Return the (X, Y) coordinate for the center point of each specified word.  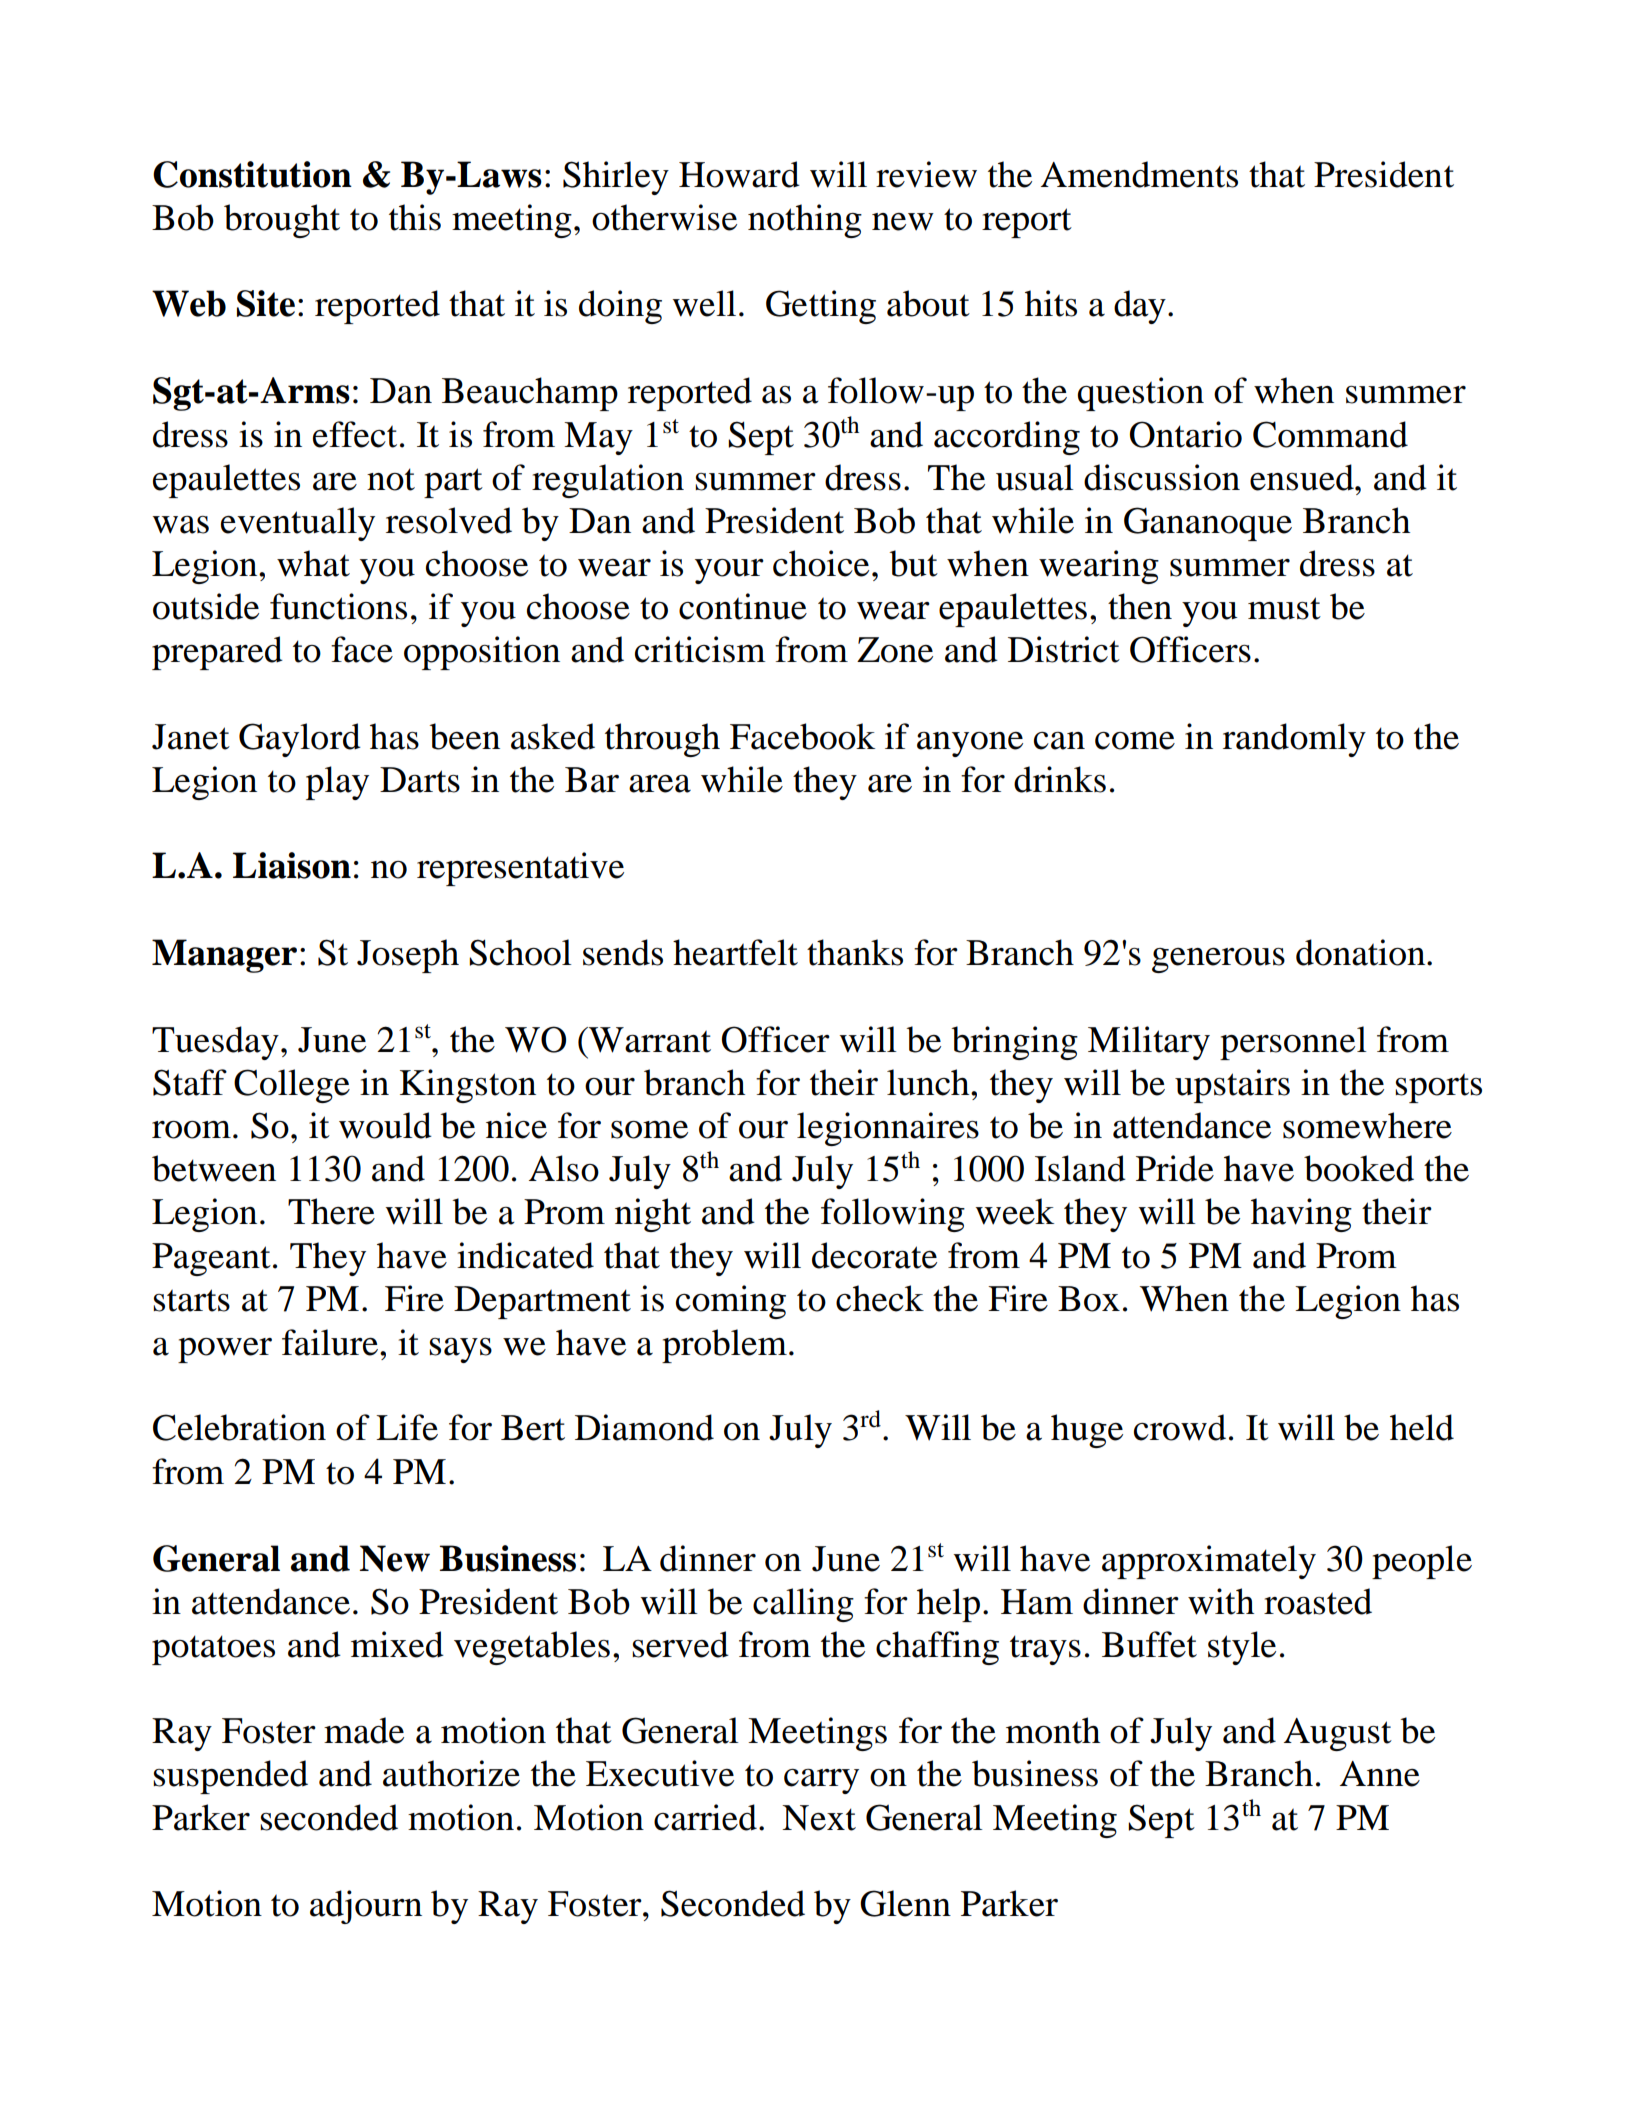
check (880, 1298)
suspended (230, 1777)
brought (282, 221)
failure (330, 1342)
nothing (805, 221)
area (660, 784)
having (1301, 1215)
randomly (1294, 740)
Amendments (1139, 174)
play (337, 783)
